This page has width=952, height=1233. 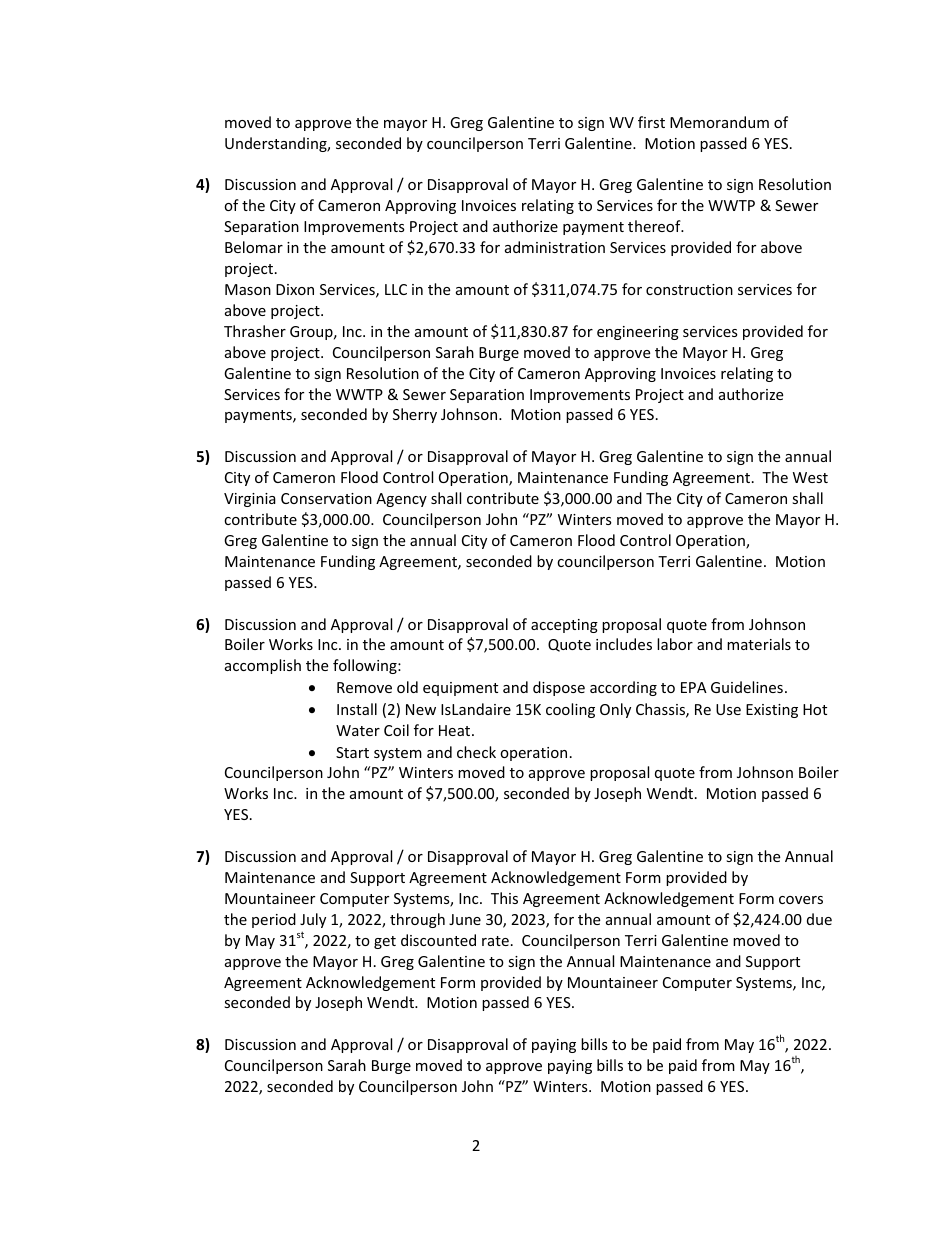 I want to click on Sherry, so click(x=415, y=415).
